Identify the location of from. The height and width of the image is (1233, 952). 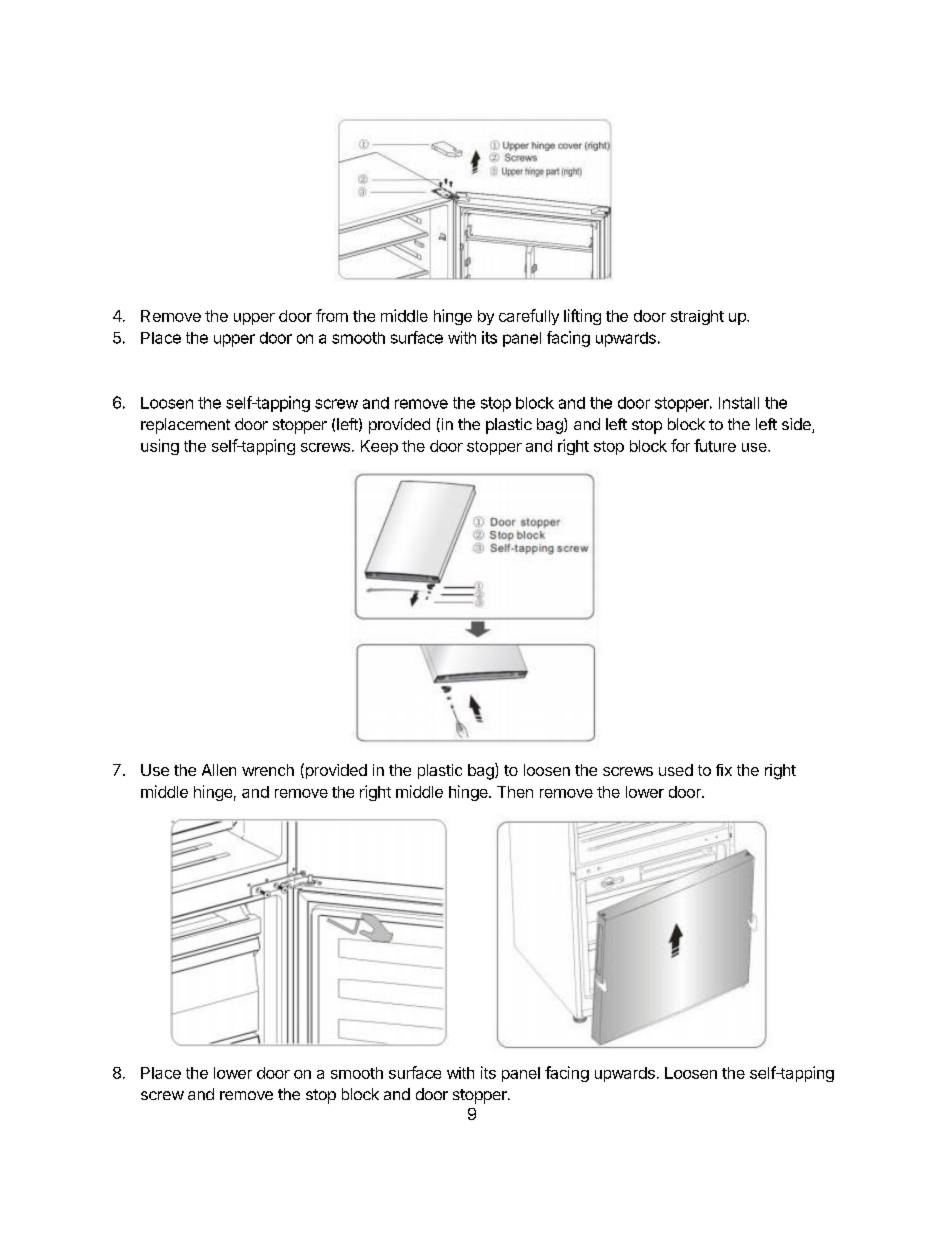
(332, 315).
